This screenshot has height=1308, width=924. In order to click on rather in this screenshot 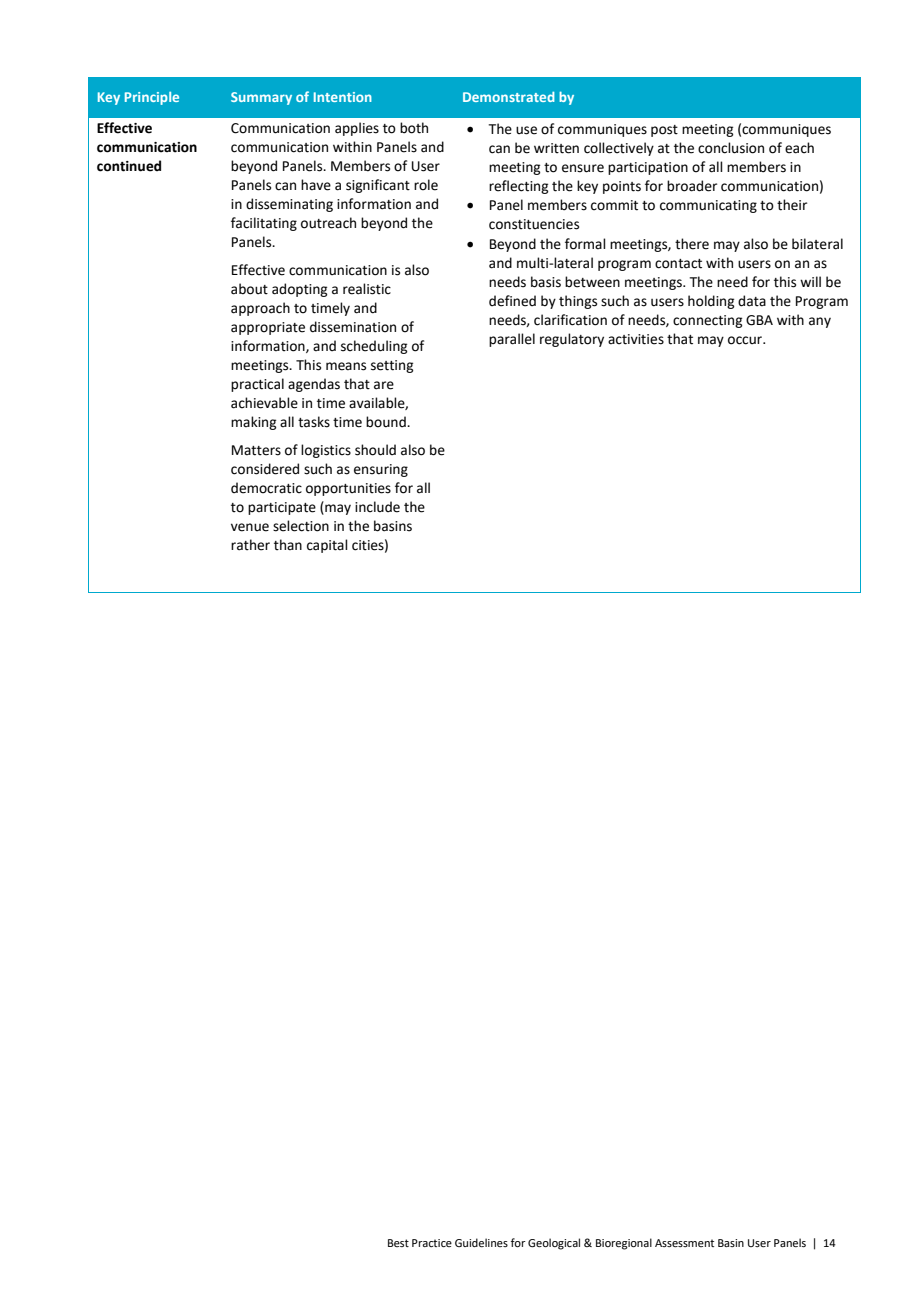, I will do `click(250, 545)`.
